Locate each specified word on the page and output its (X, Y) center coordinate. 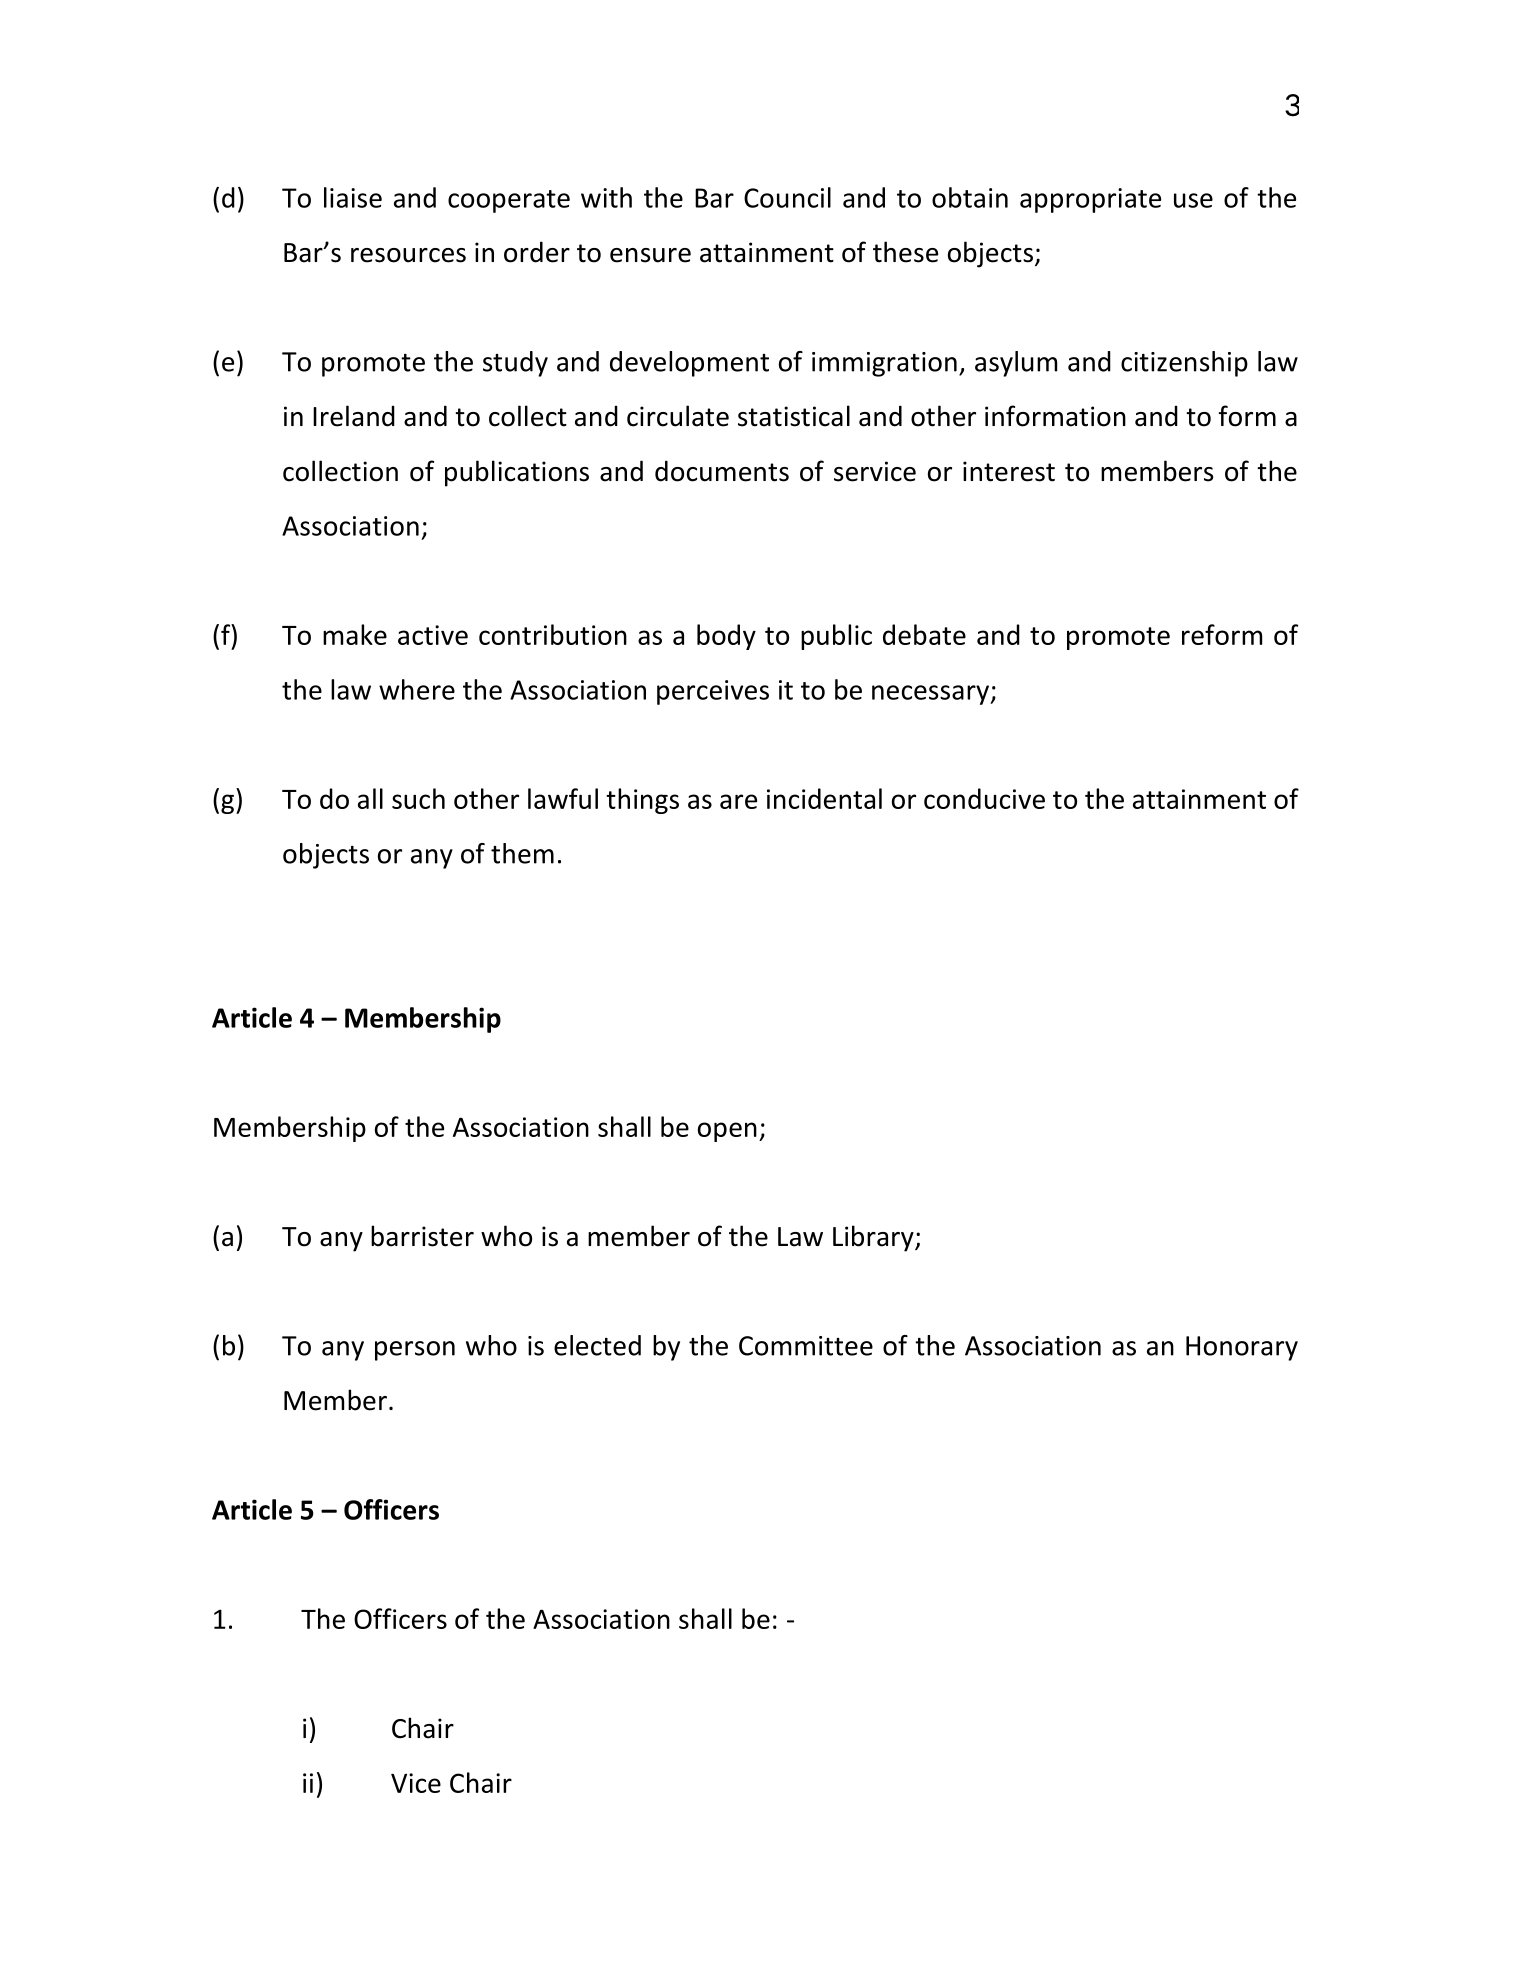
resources (408, 255)
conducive (984, 798)
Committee (806, 1346)
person (415, 1351)
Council (787, 197)
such (418, 798)
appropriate (1090, 200)
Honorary (1242, 1348)
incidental (824, 798)
